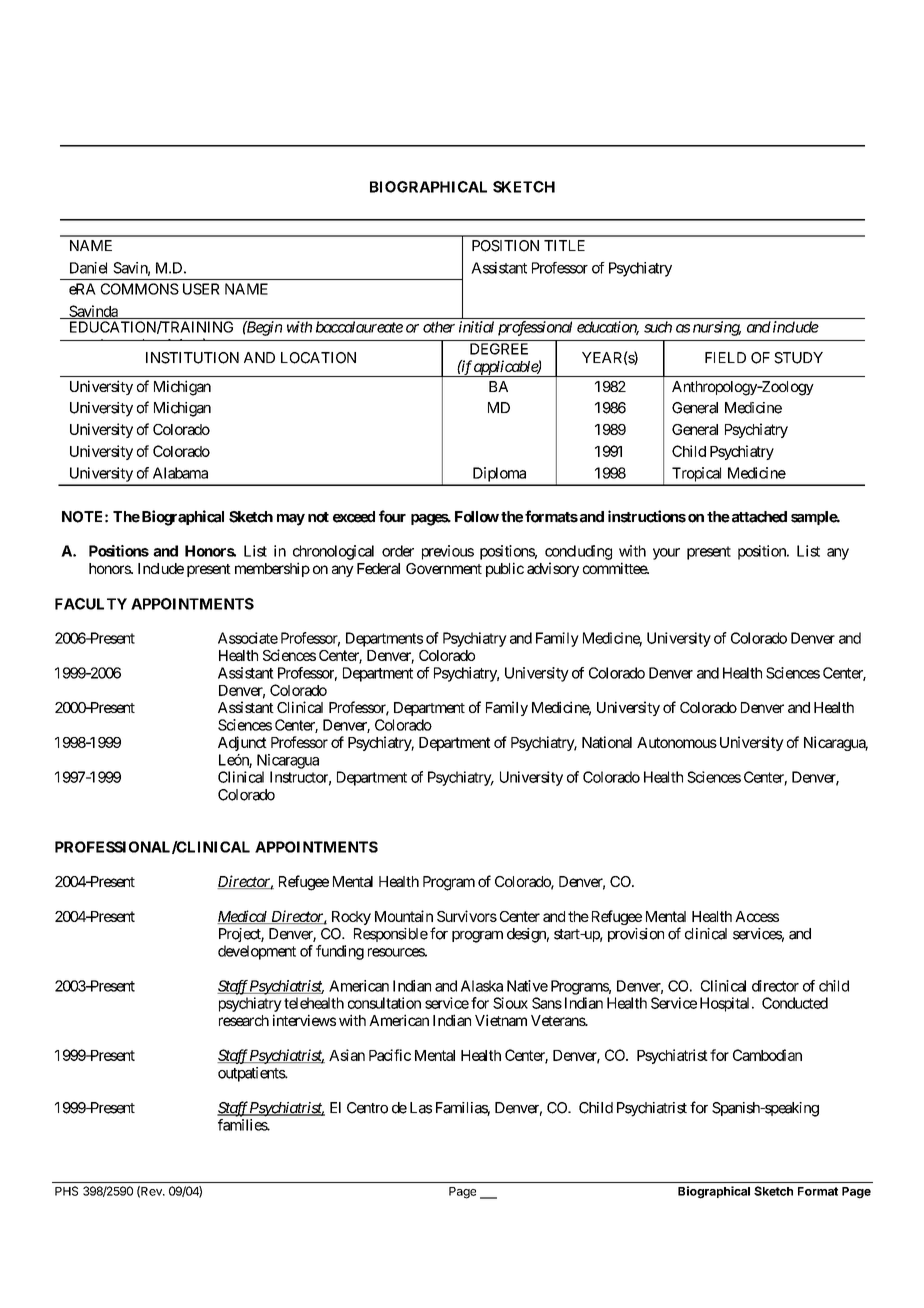 Image resolution: width=924 pixels, height=1308 pixels. I want to click on Government, so click(444, 568).
